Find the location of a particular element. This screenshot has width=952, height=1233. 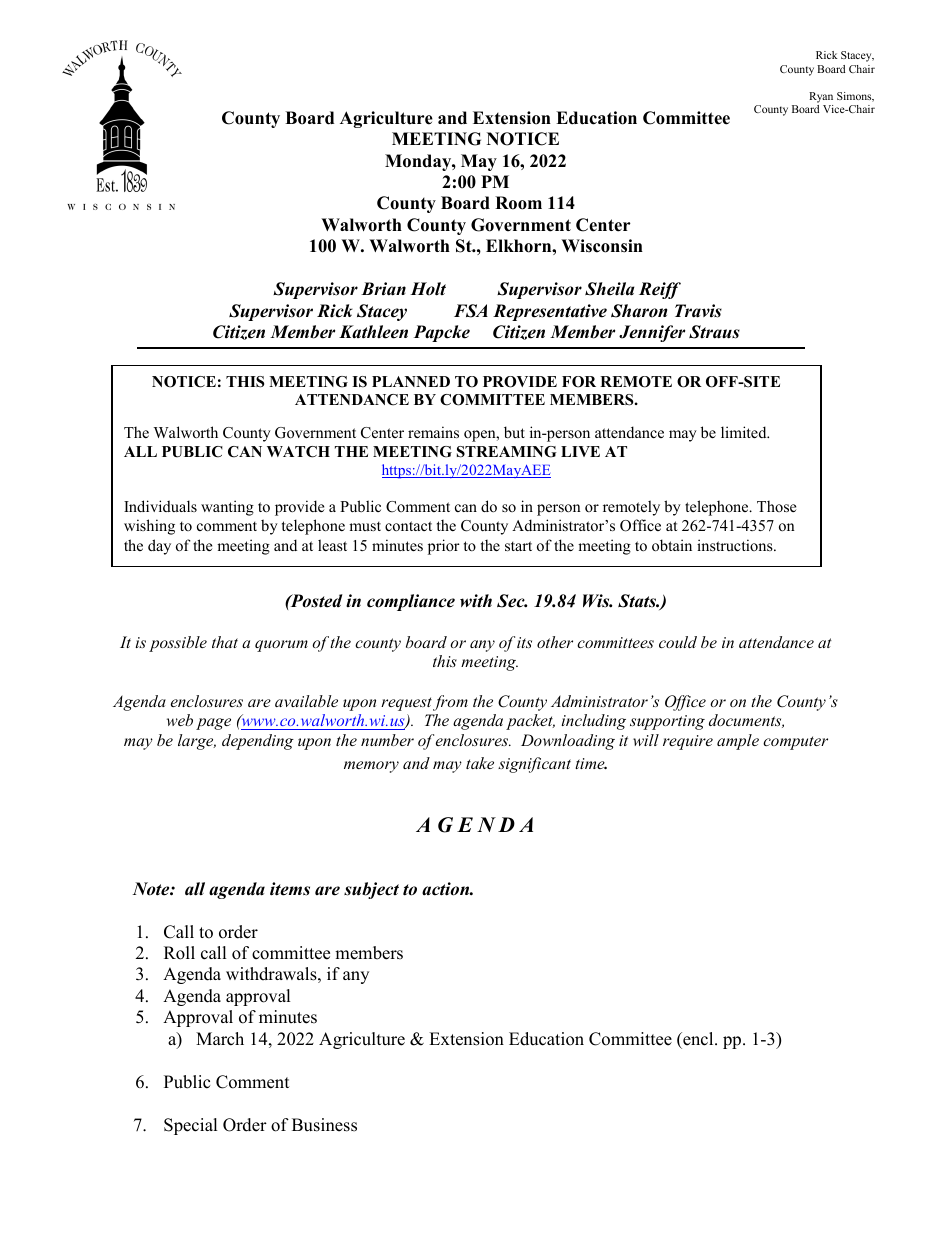

that is located at coordinates (225, 642).
